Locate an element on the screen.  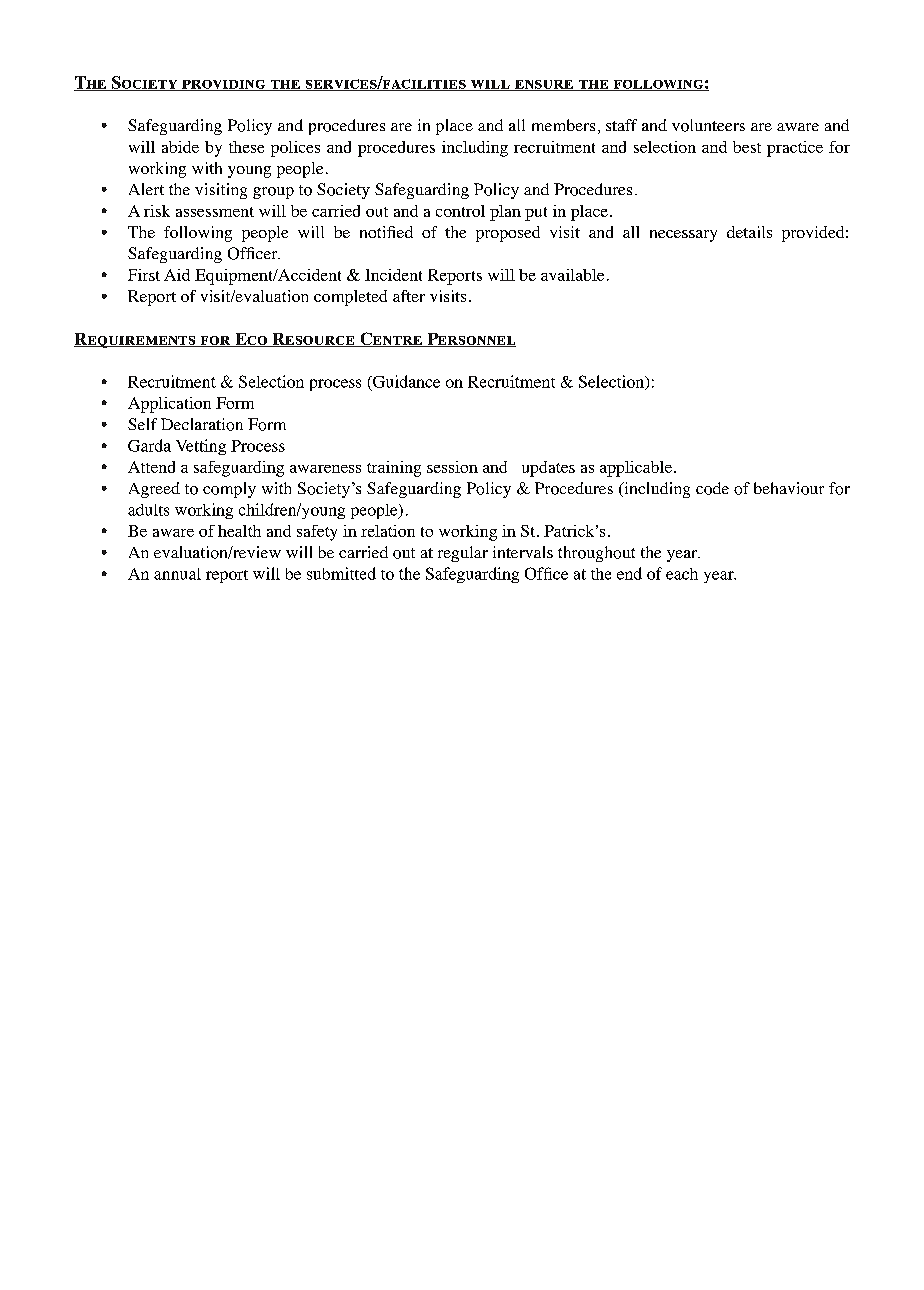
providing is located at coordinates (223, 85).
